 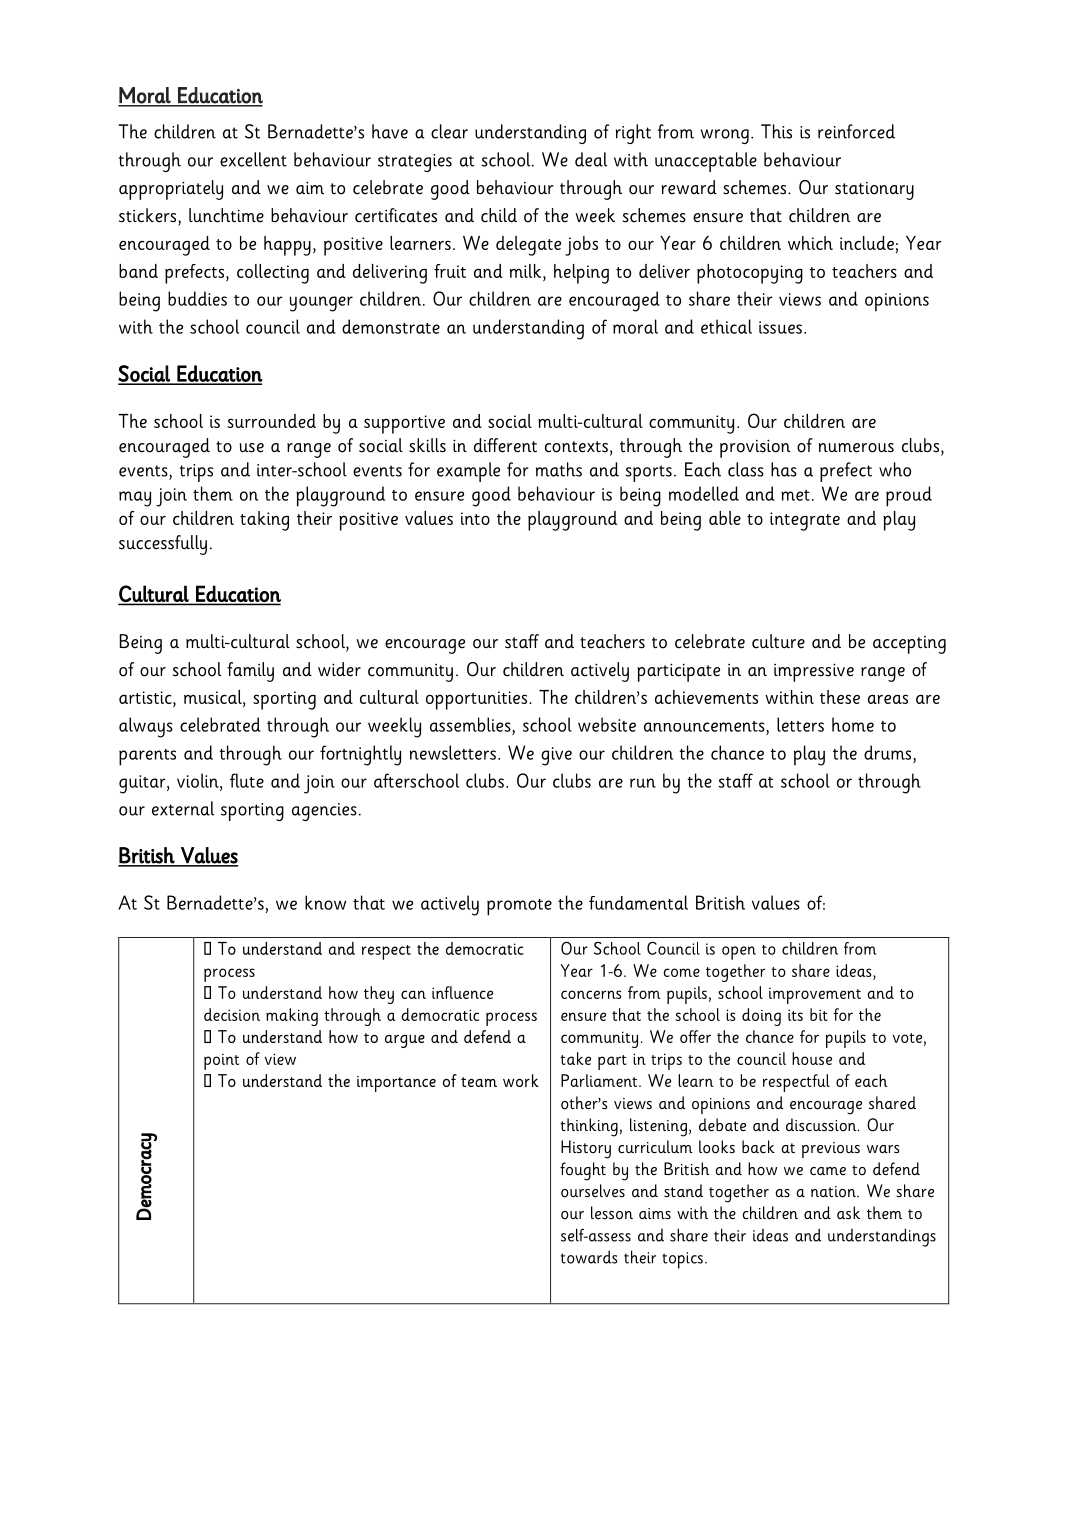 I want to click on culture, so click(x=778, y=641).
